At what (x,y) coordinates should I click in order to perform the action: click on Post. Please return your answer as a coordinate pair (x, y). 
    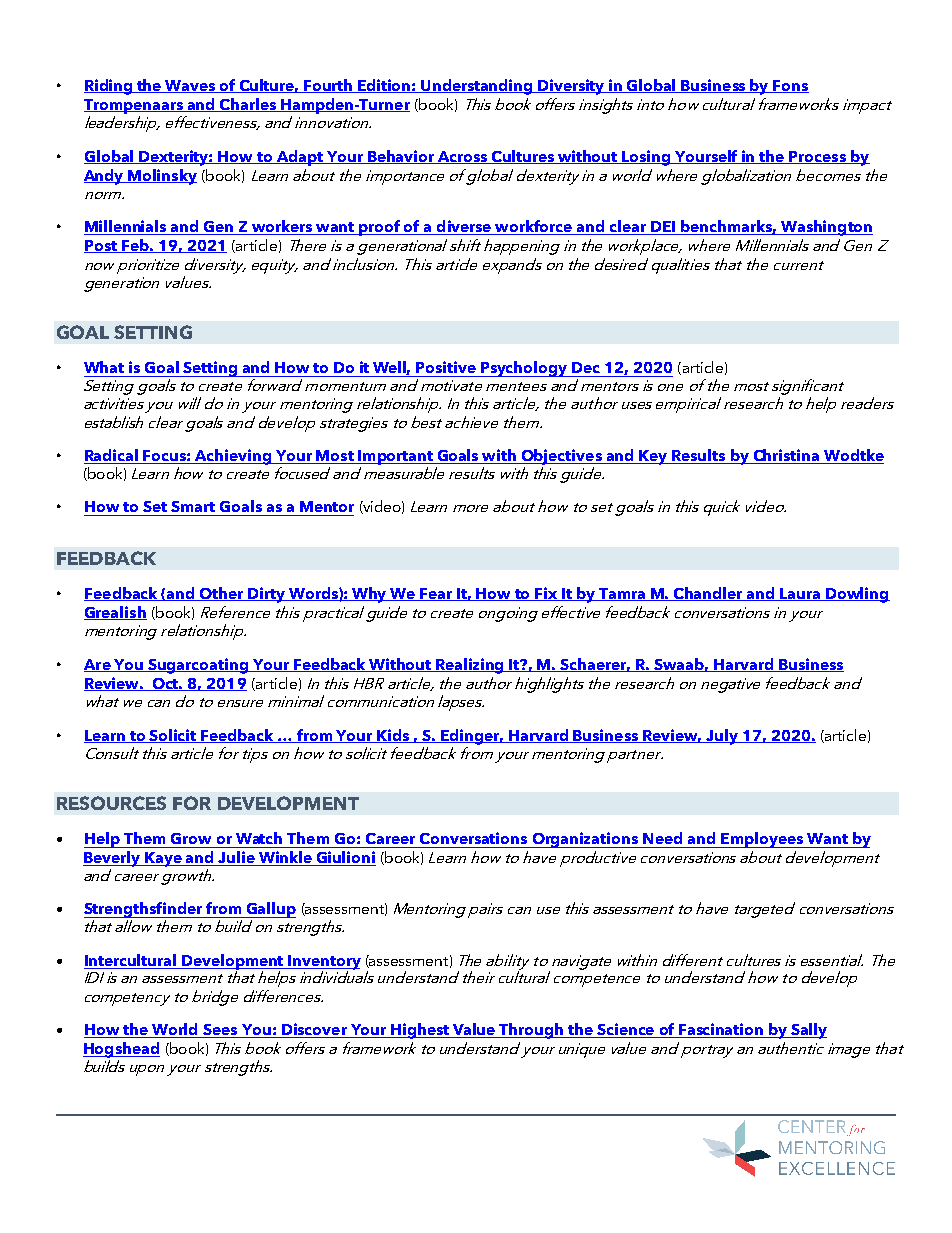
    Looking at the image, I should click on (101, 246).
